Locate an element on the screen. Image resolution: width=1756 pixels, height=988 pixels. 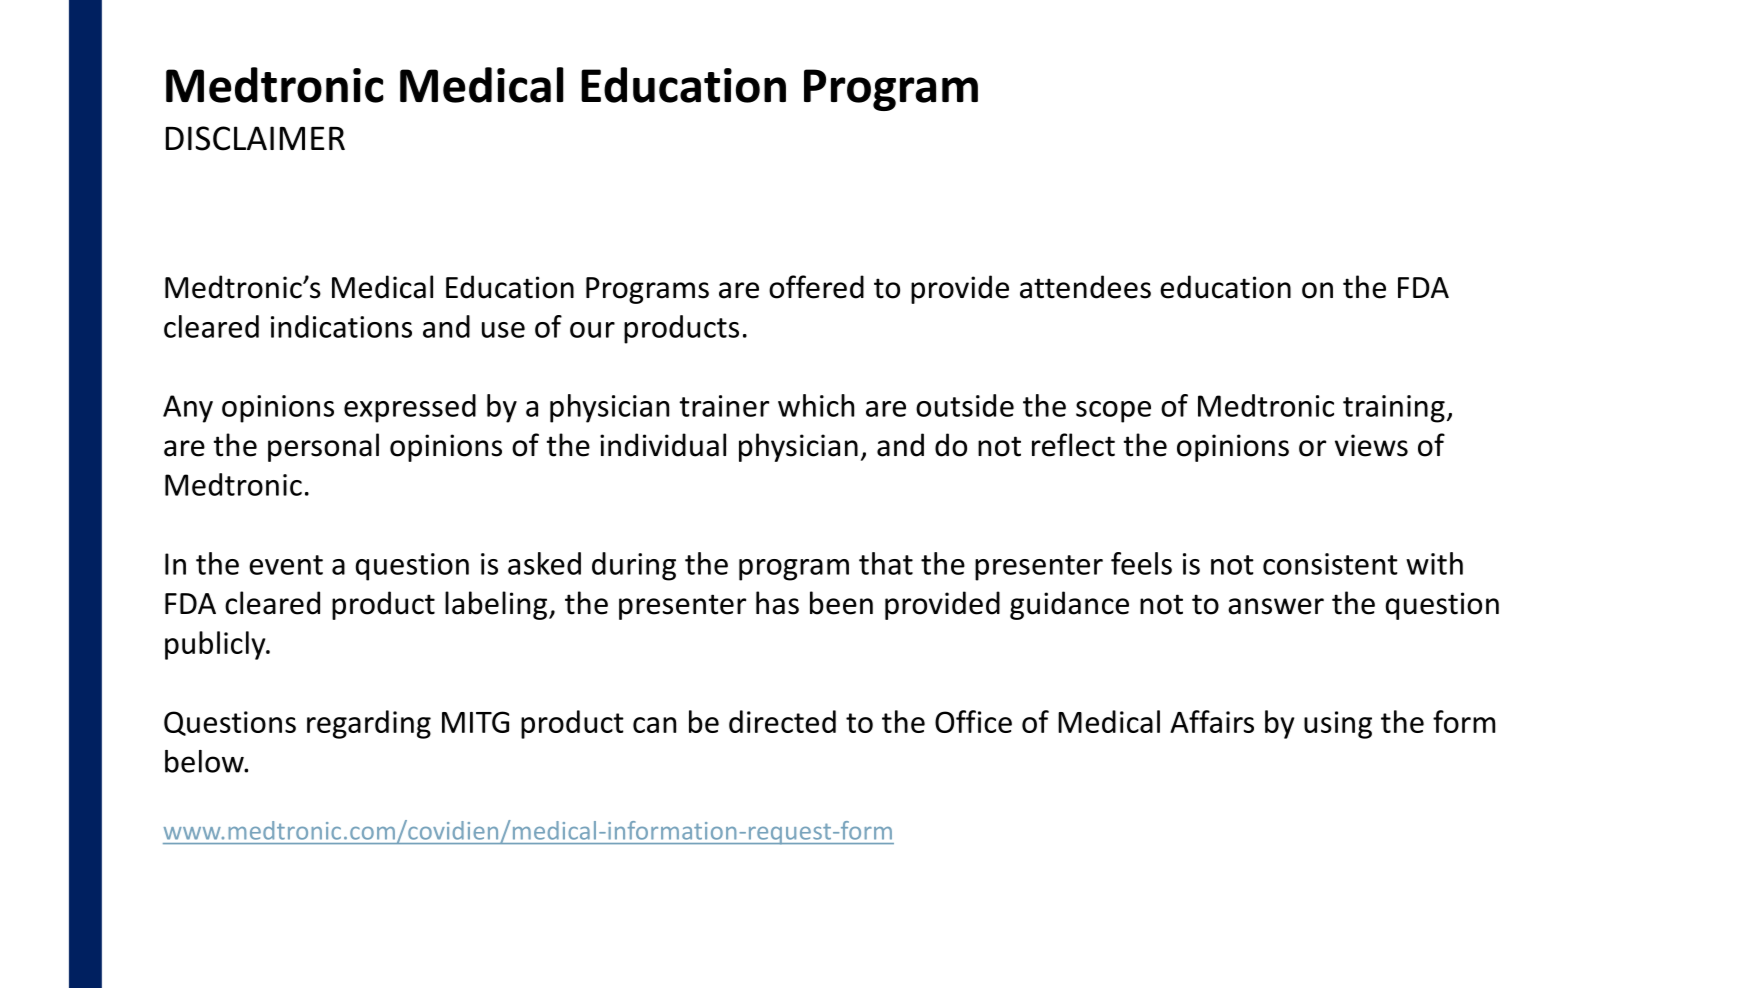
DISCLAIMER is located at coordinates (255, 138).
